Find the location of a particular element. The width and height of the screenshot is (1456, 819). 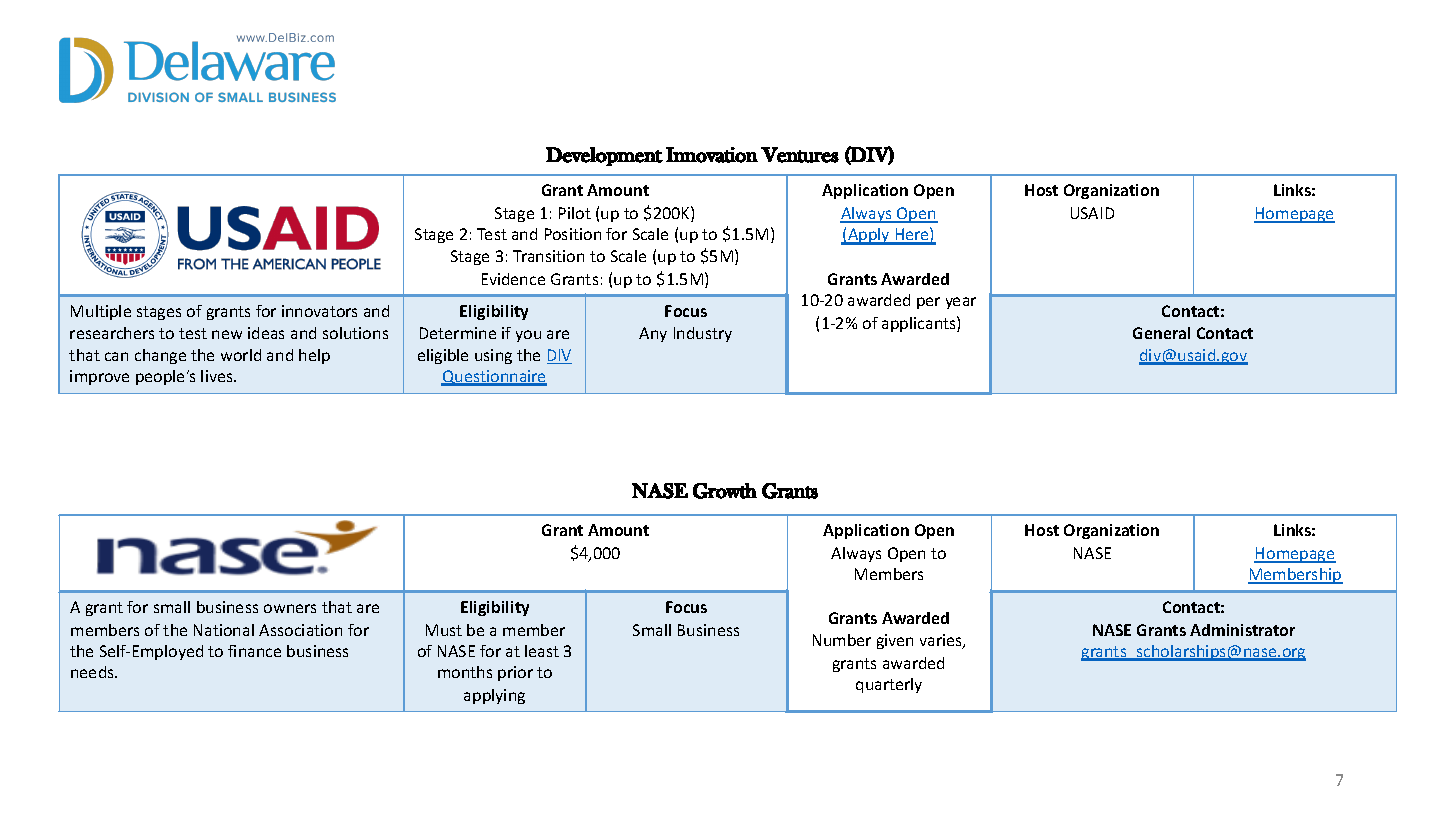

Administrator is located at coordinates (1242, 630).
